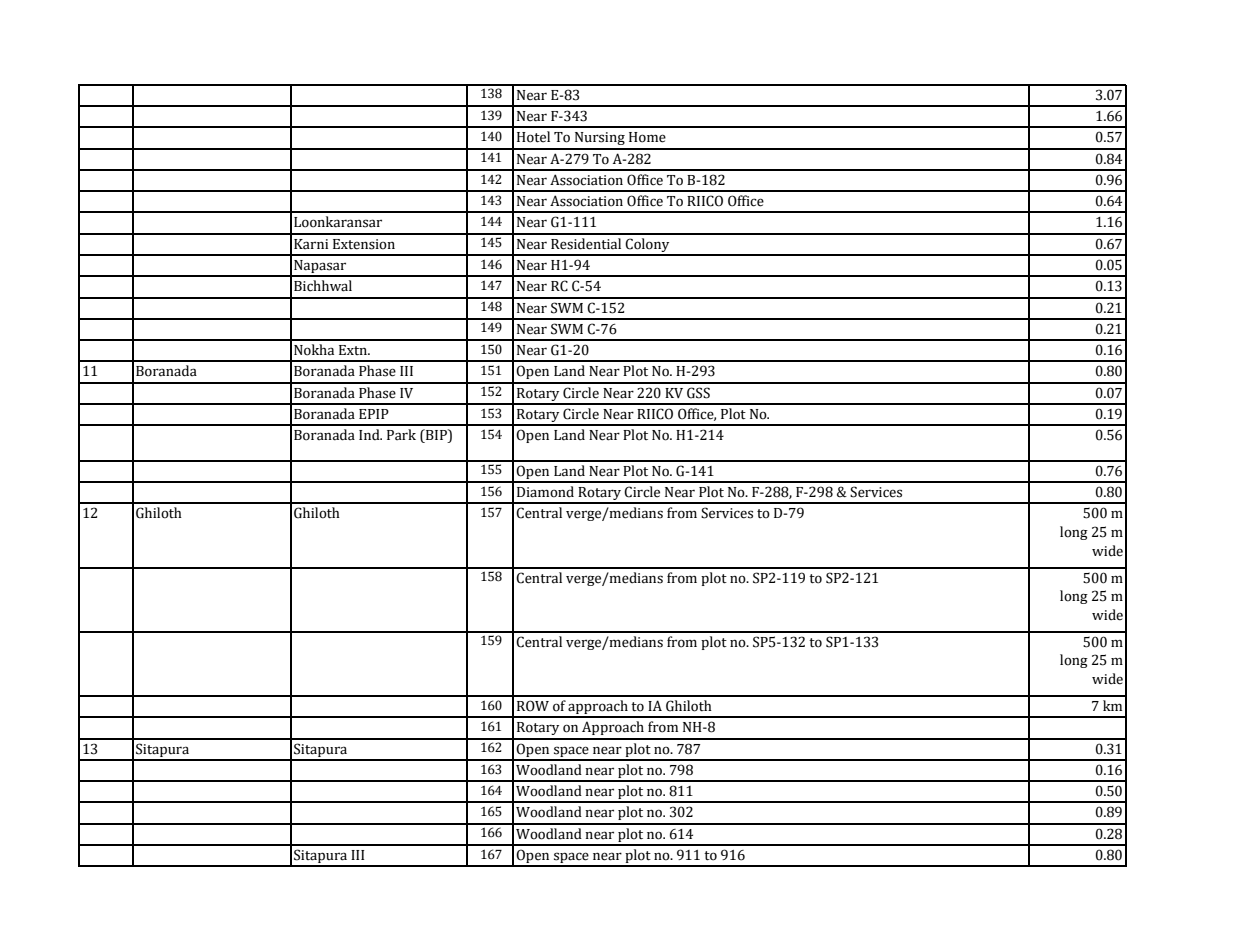  What do you see at coordinates (370, 434) in the screenshot?
I see `Ind` at bounding box center [370, 434].
